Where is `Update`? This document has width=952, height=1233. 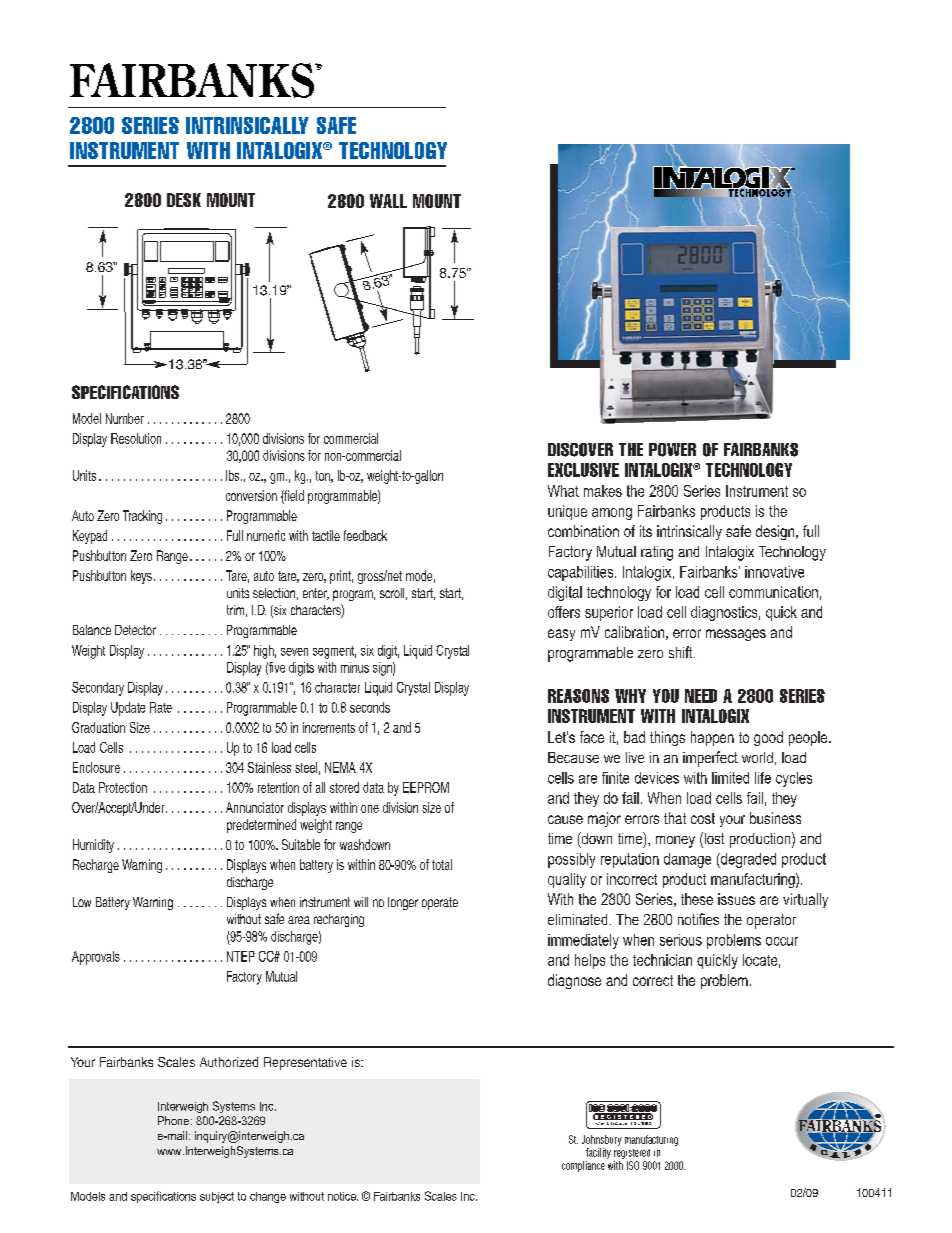
Update is located at coordinates (128, 709).
